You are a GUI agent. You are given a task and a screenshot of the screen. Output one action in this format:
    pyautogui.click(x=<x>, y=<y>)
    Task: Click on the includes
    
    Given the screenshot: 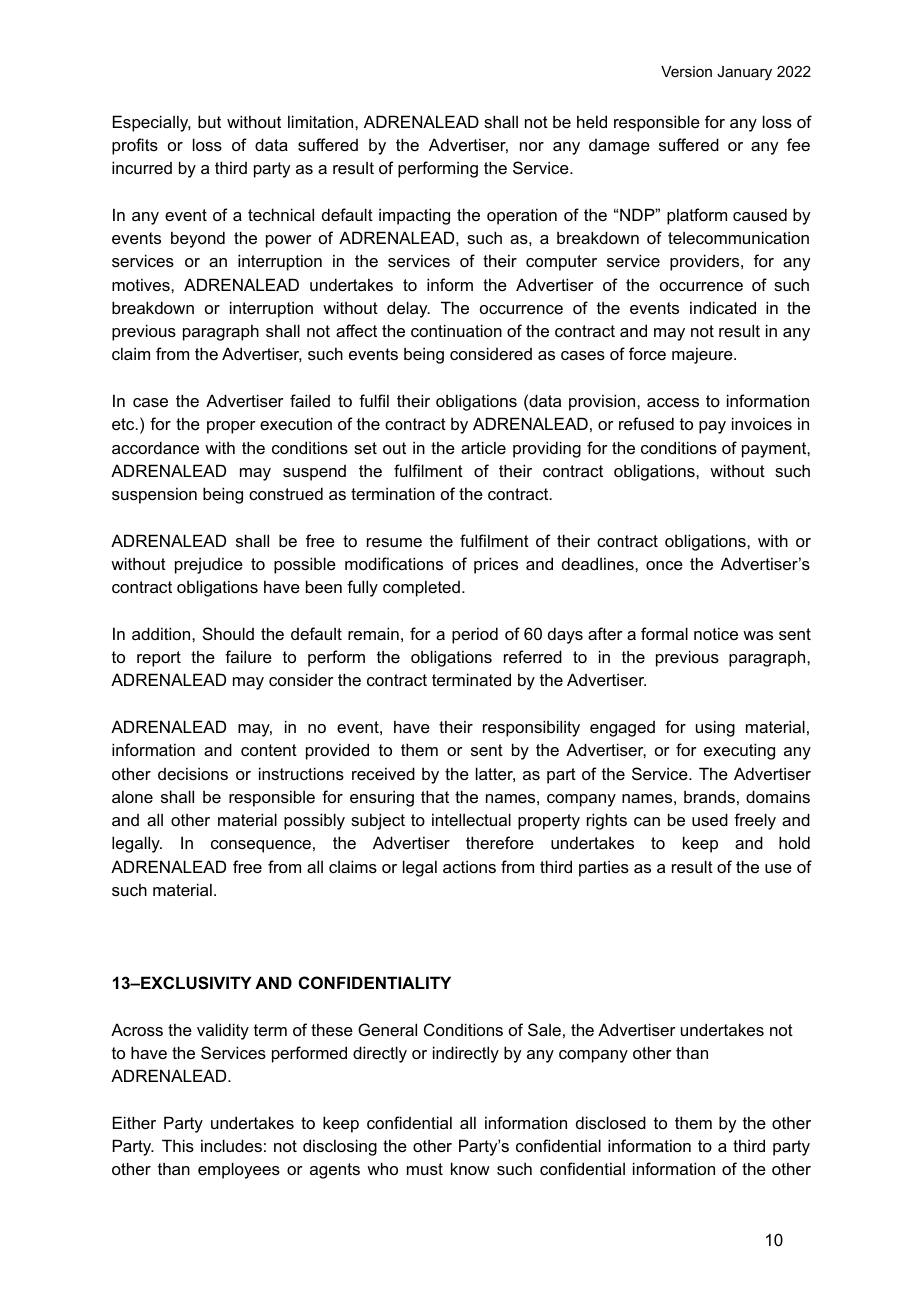 What is the action you would take?
    pyautogui.click(x=231, y=1145)
